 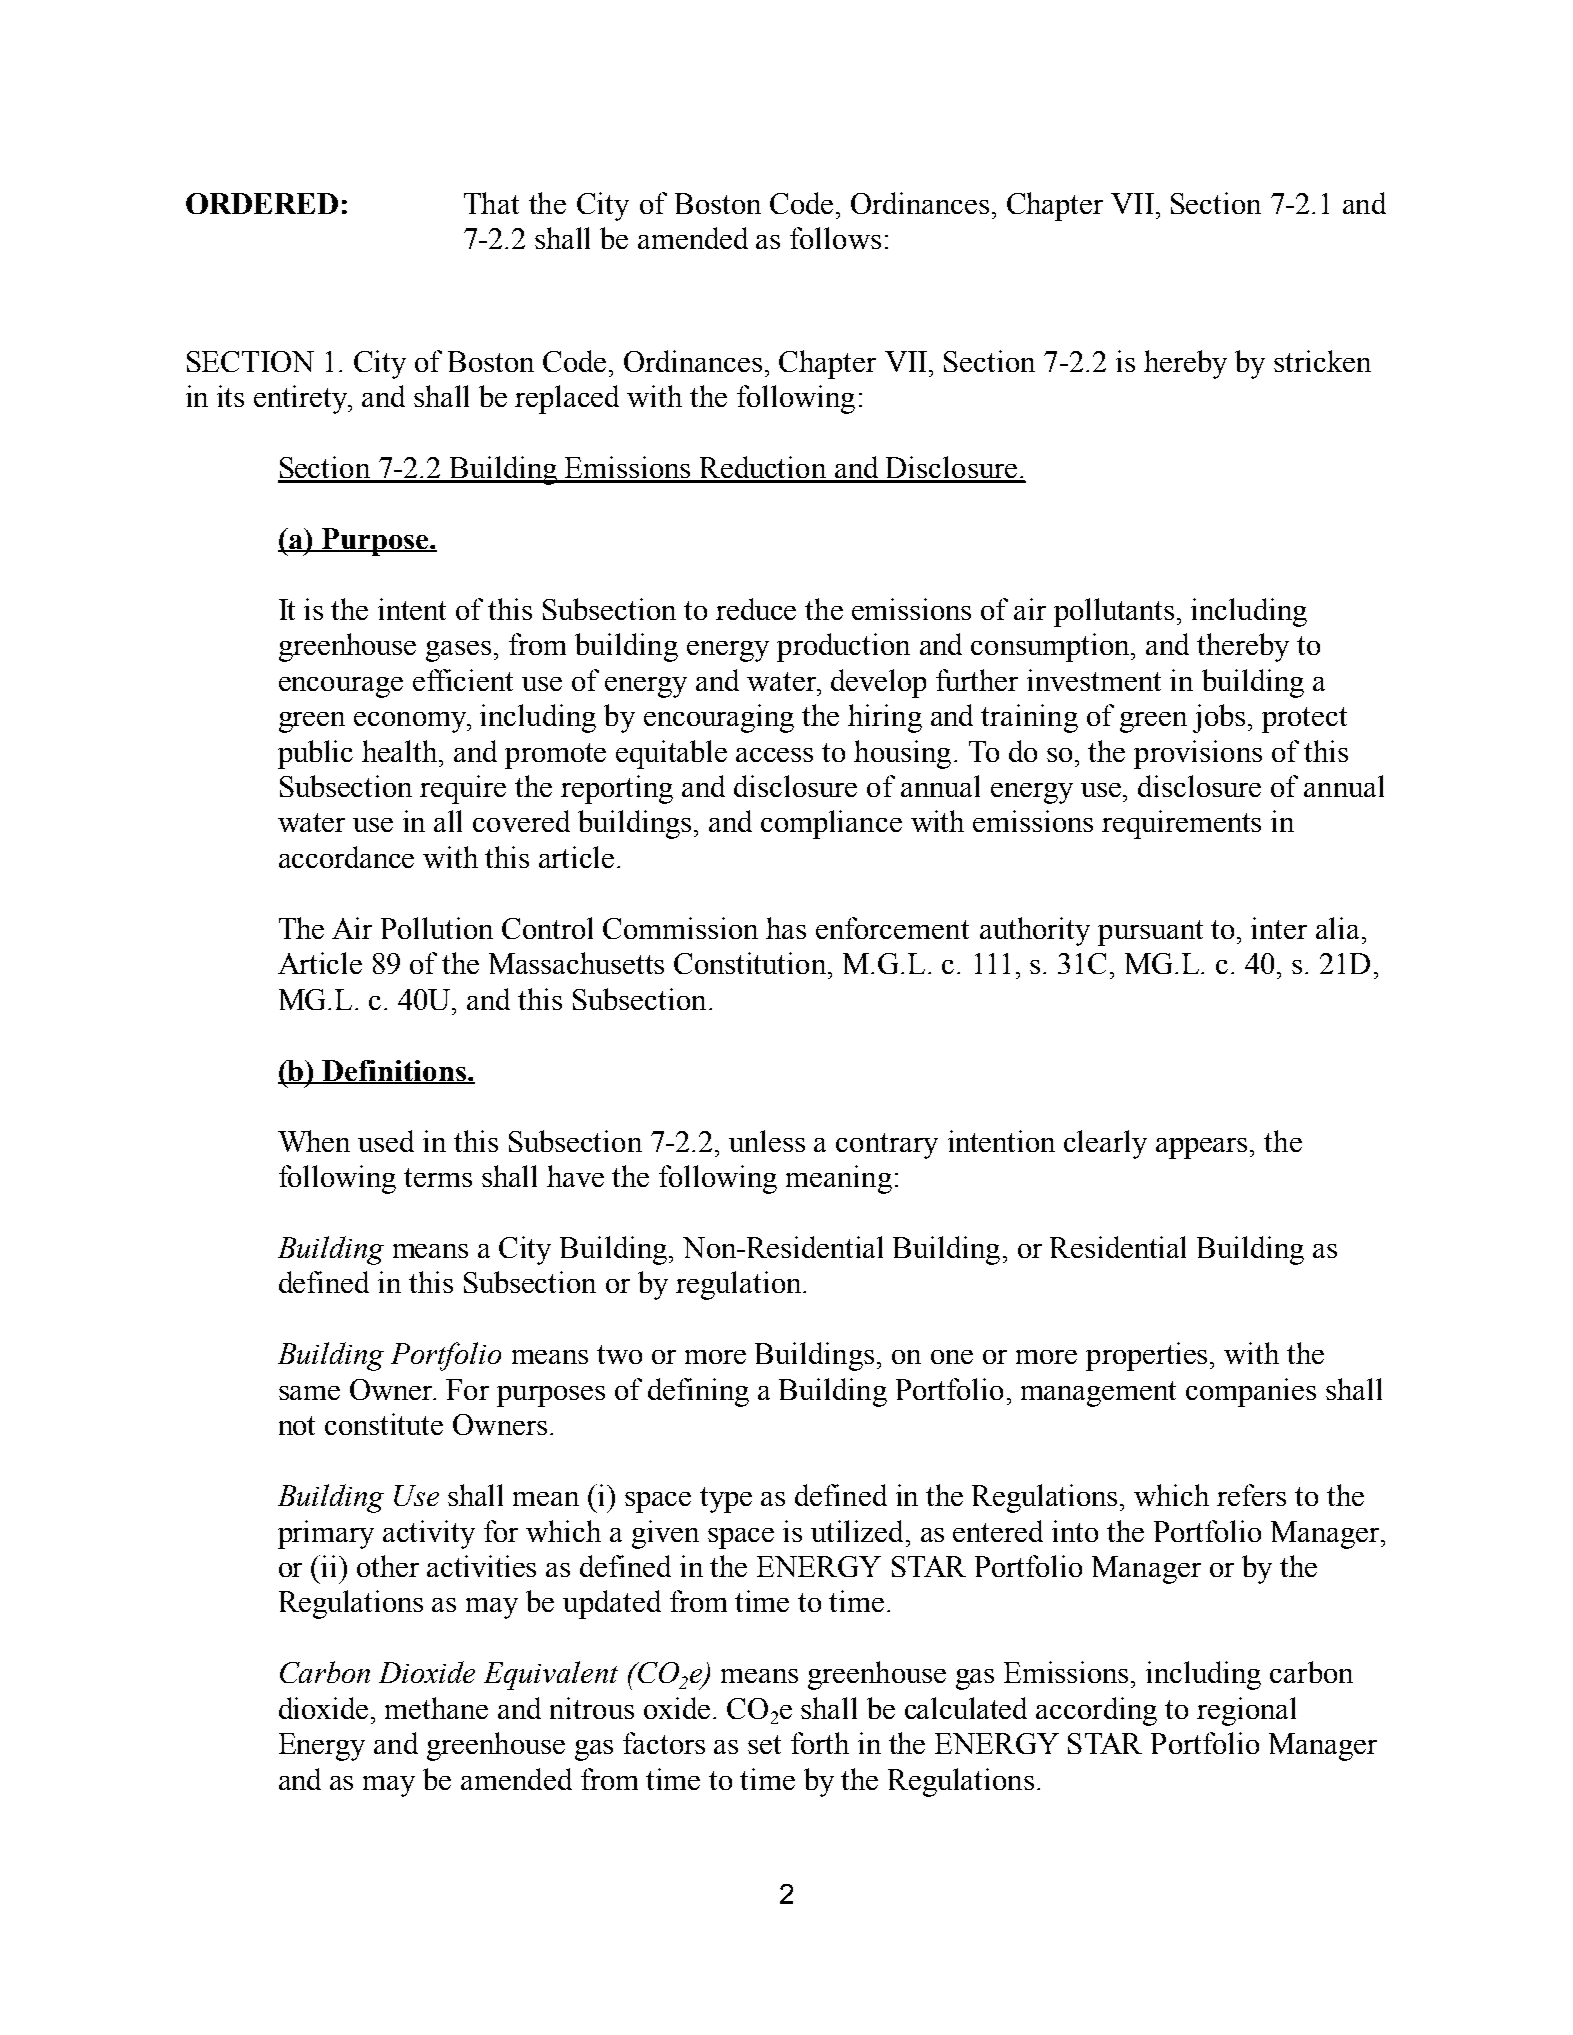 What do you see at coordinates (1246, 1711) in the document?
I see `regional` at bounding box center [1246, 1711].
